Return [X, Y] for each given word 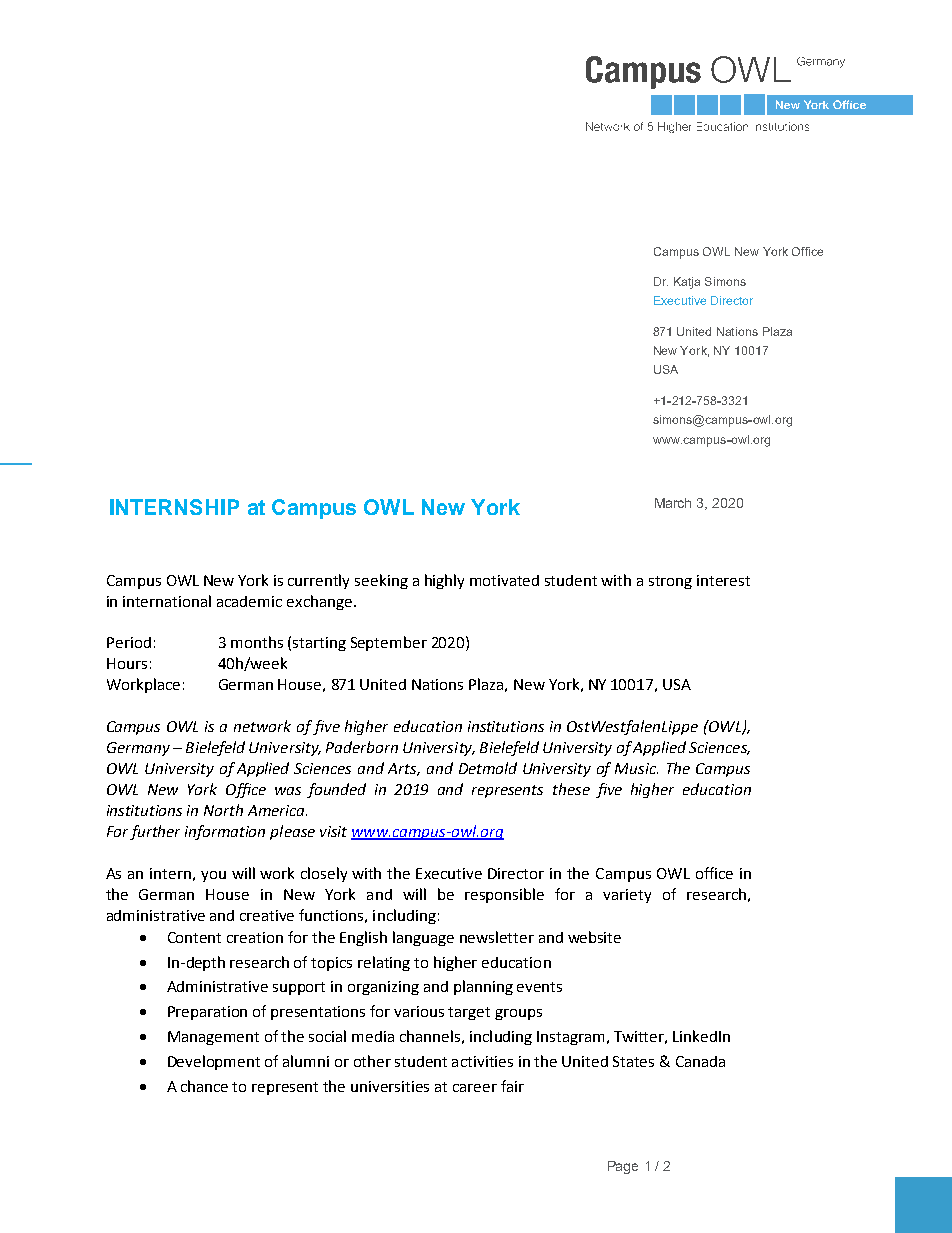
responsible [504, 895]
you [213, 876]
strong [670, 582]
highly [444, 581]
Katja [687, 283]
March [673, 503]
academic [249, 601]
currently [318, 581]
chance [204, 1086]
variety [627, 896]
